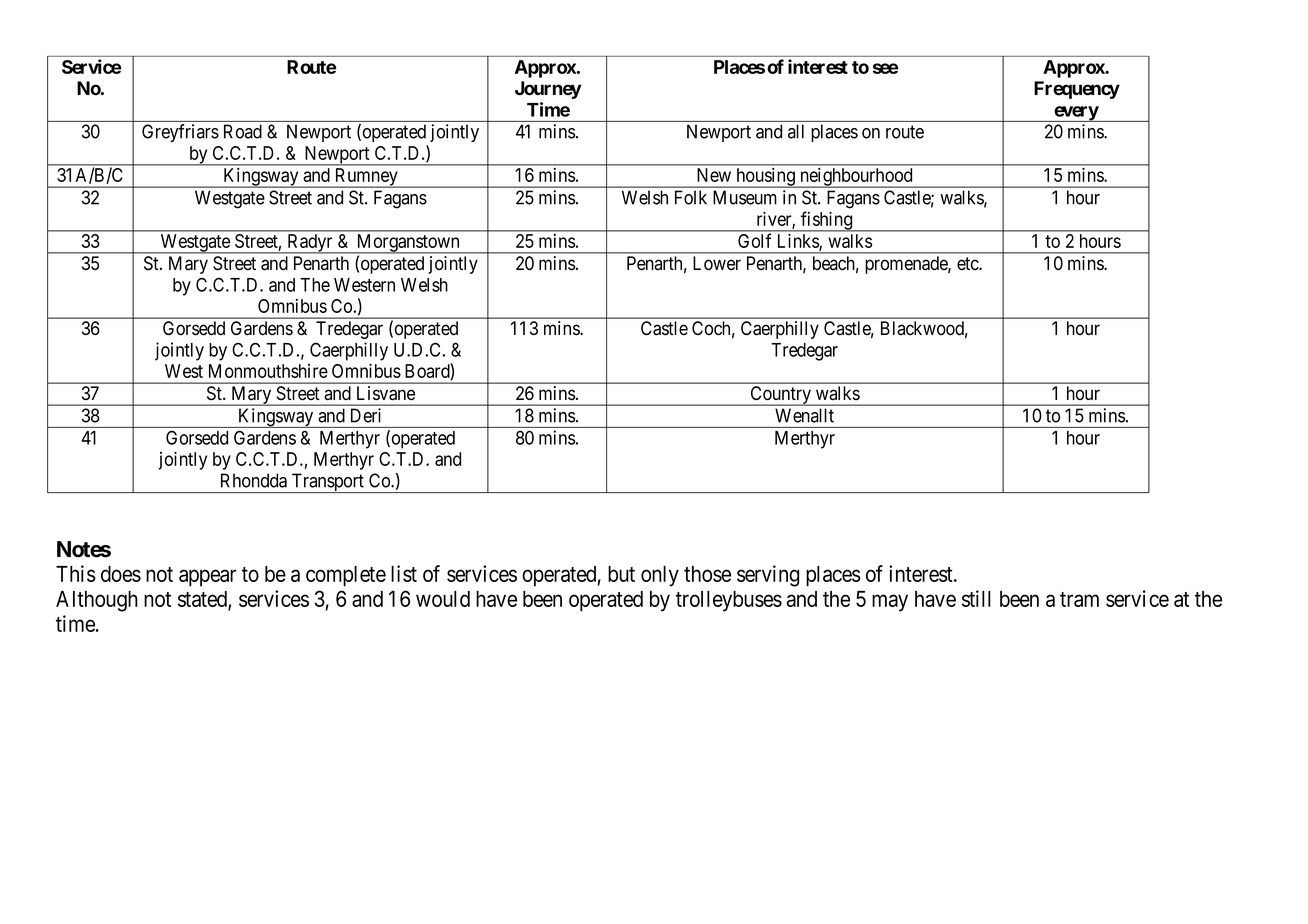 This image has height=924, width=1308. I want to click on etc, so click(968, 264).
